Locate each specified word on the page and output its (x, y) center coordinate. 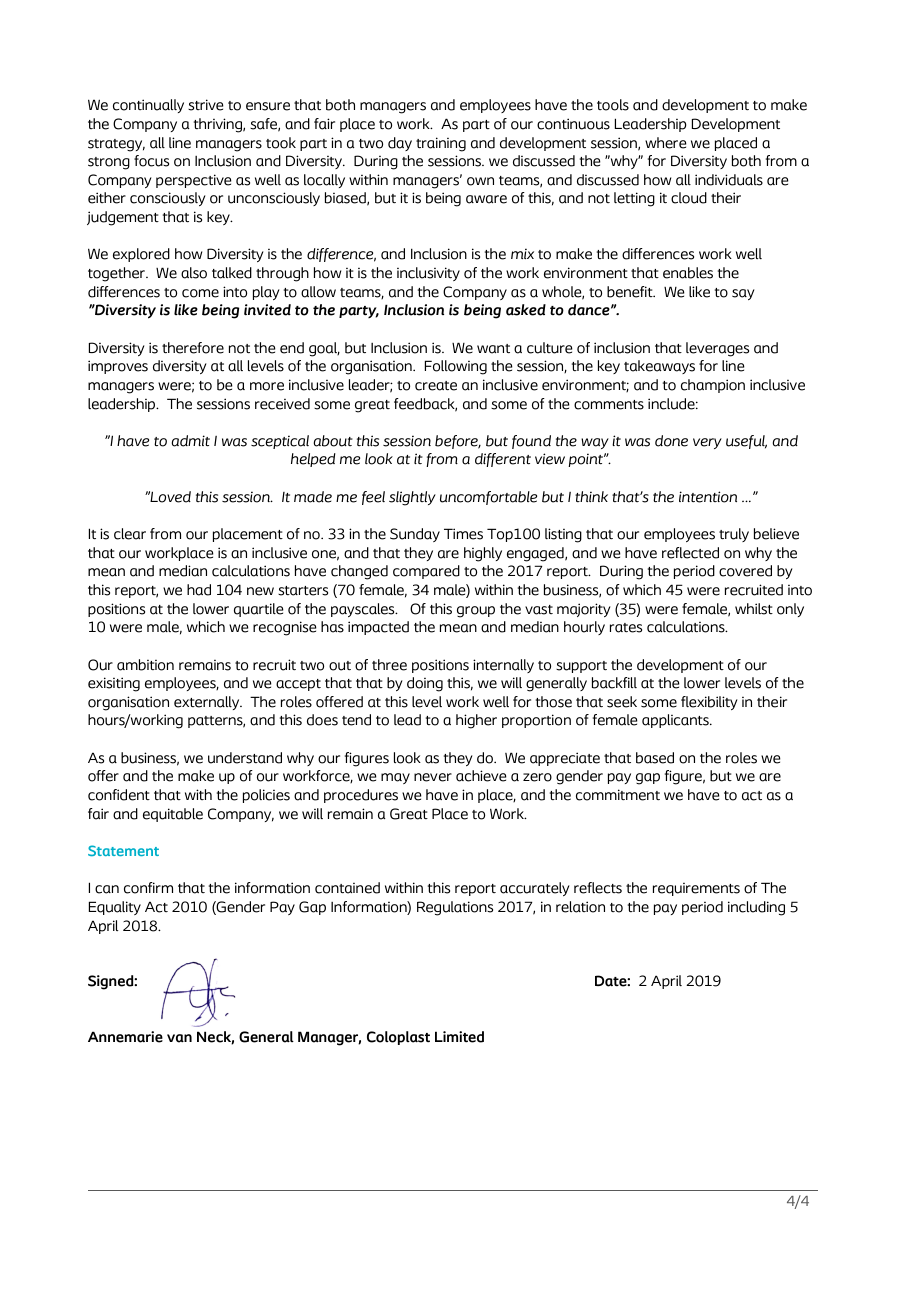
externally (208, 703)
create (436, 386)
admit (190, 441)
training (441, 144)
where (666, 143)
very (707, 443)
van (179, 1038)
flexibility (709, 703)
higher (476, 721)
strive (206, 105)
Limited (459, 1037)
